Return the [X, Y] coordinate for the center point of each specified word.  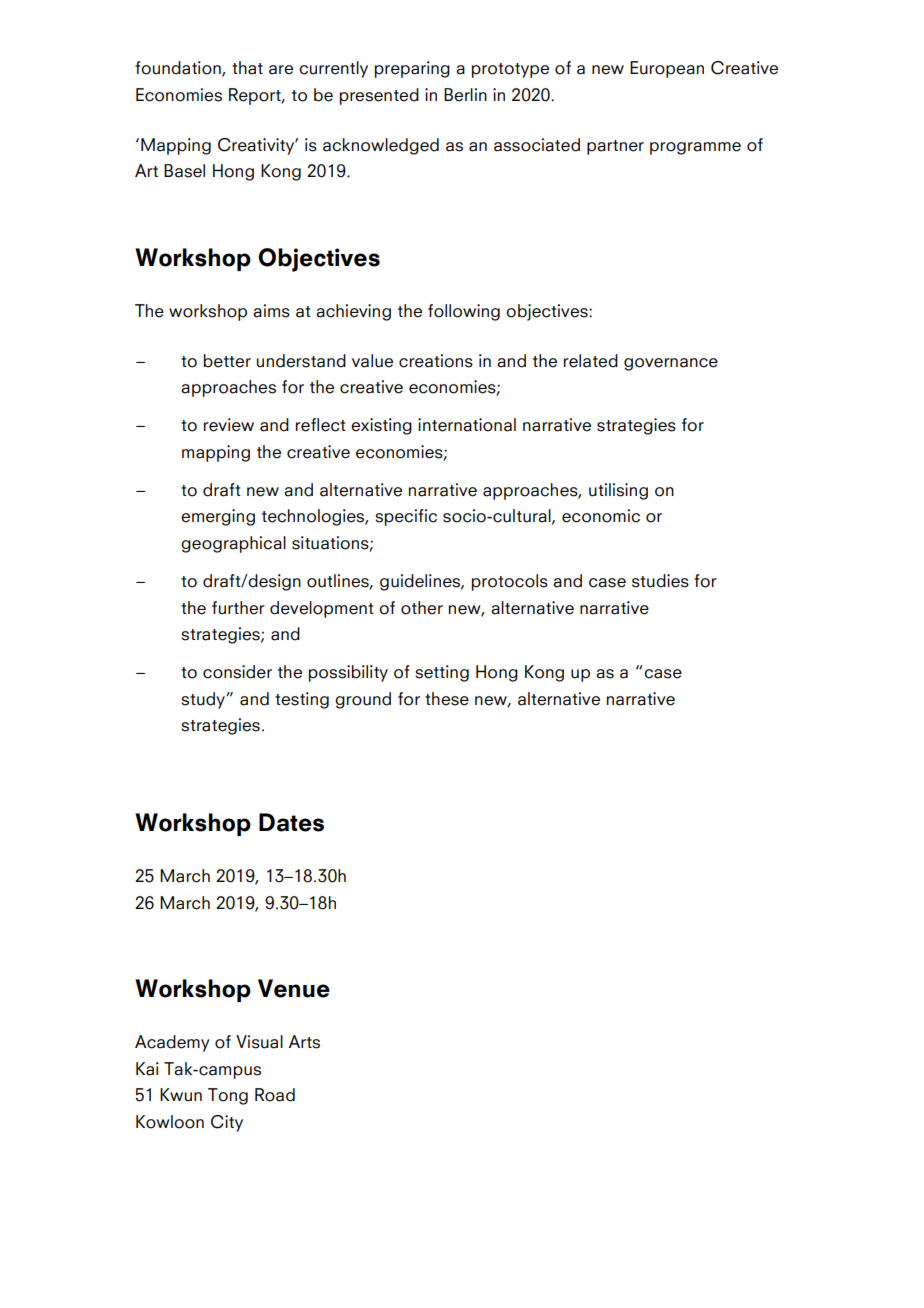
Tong [228, 1096]
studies [660, 581]
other [422, 608]
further [238, 608]
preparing [412, 69]
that [247, 68]
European [667, 69]
